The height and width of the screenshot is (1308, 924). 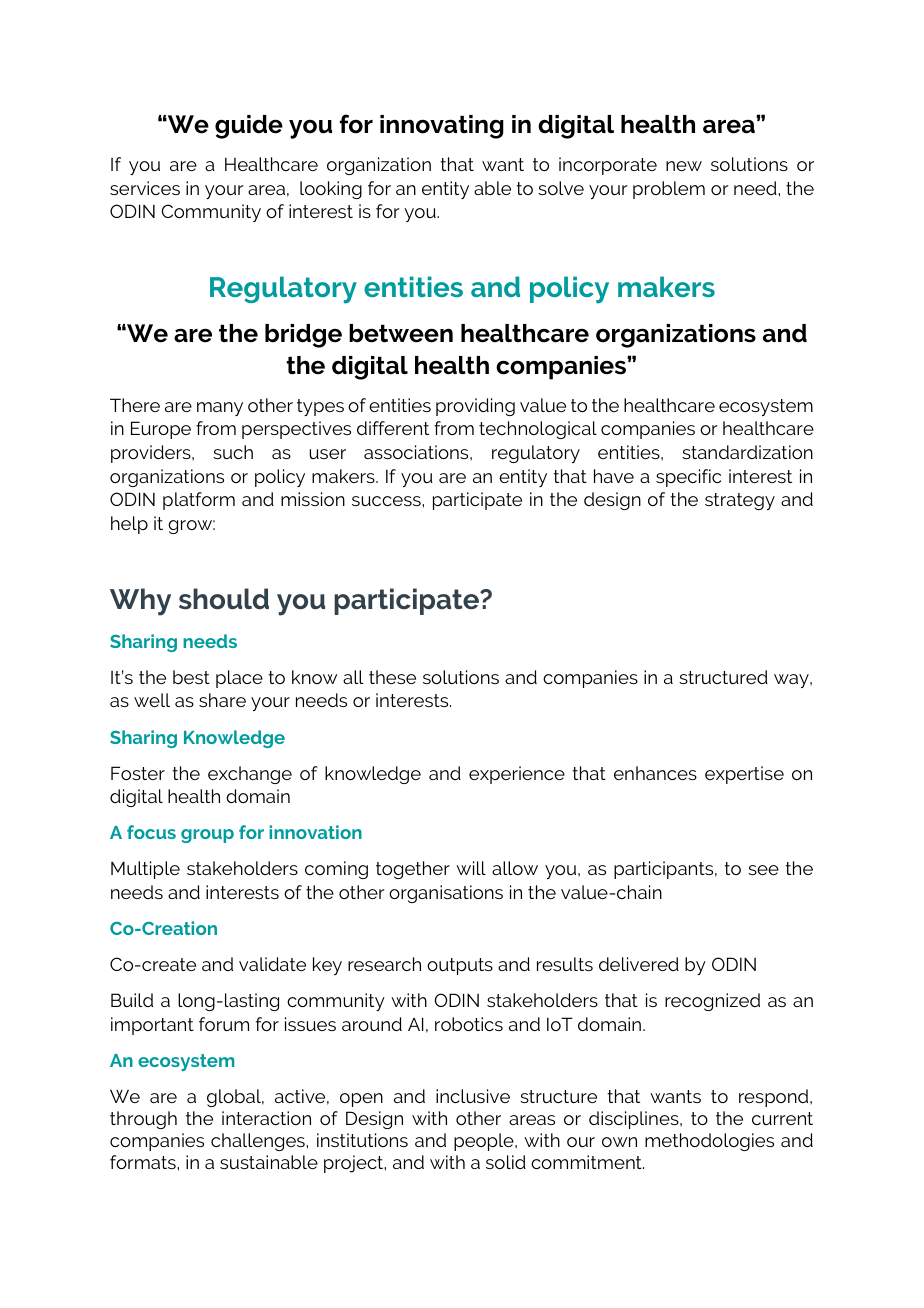 I want to click on challenges, so click(x=259, y=1142).
